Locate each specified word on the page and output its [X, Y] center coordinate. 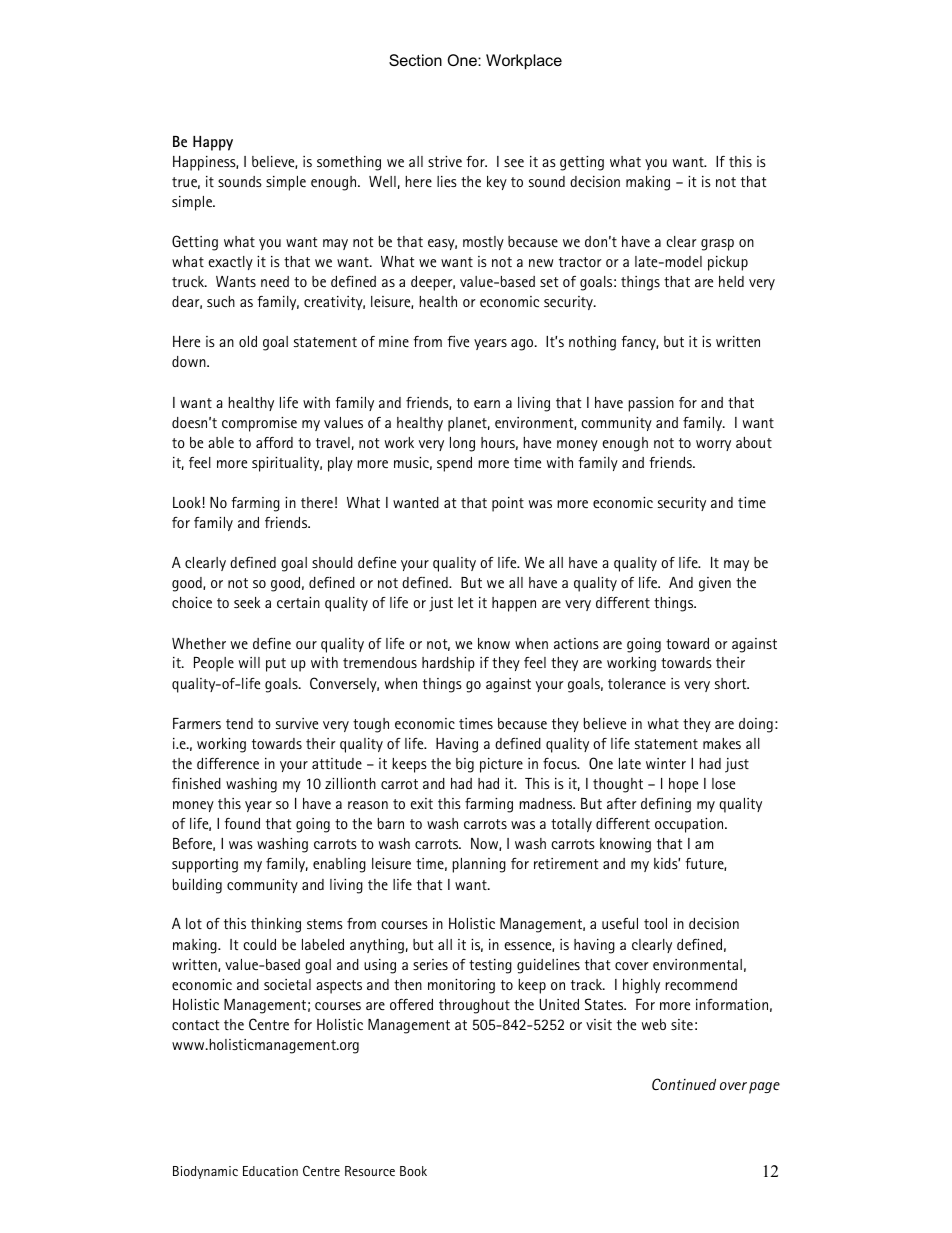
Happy [213, 143]
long [462, 444]
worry [713, 445]
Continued [684, 1084]
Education [270, 1171]
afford [274, 442]
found [242, 823]
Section [415, 60]
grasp [717, 245]
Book [413, 1171]
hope [683, 785]
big [465, 765]
